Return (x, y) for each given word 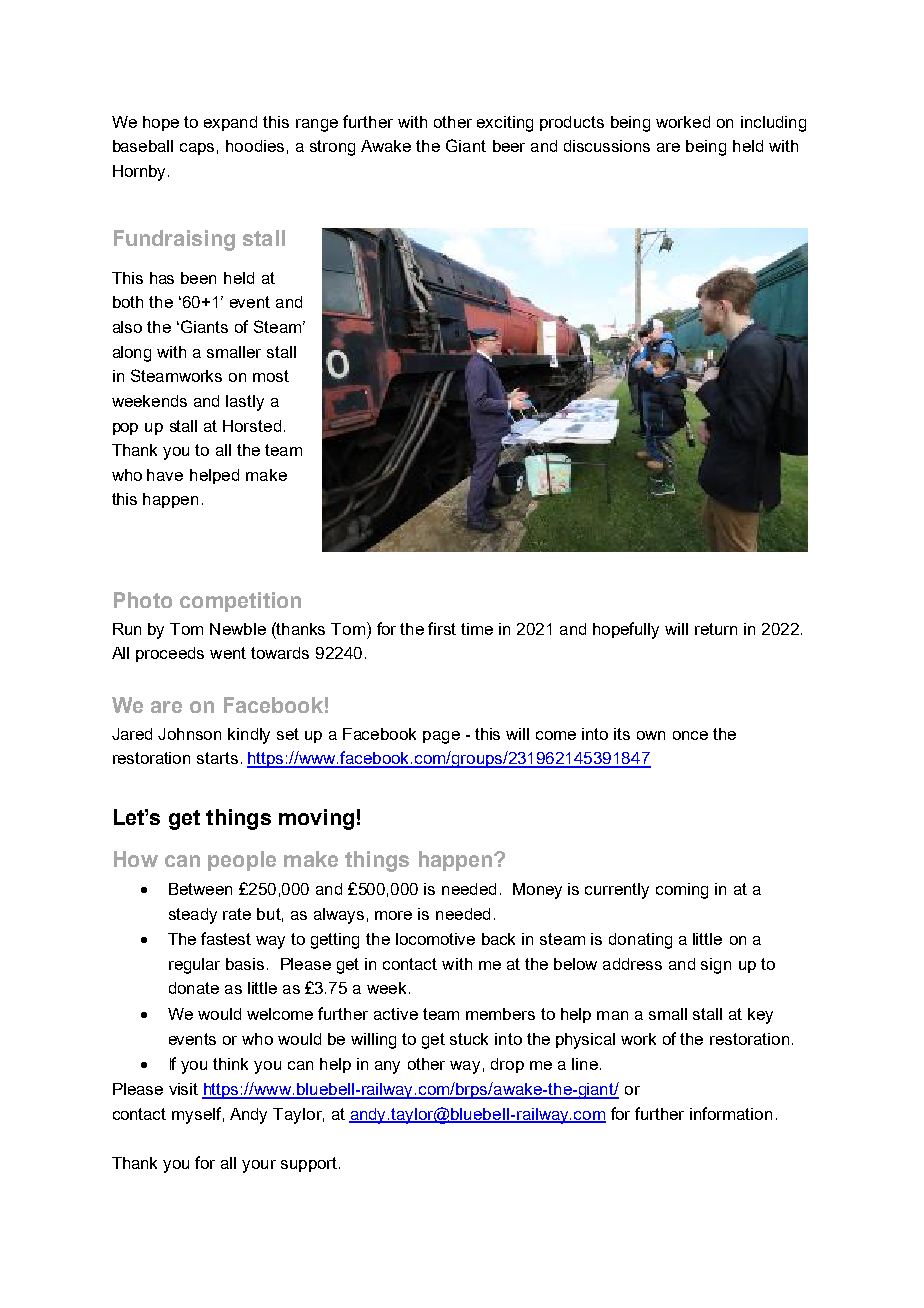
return (716, 629)
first (442, 628)
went (228, 653)
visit (183, 1089)
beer (509, 146)
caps (197, 149)
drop (507, 1065)
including (773, 124)
